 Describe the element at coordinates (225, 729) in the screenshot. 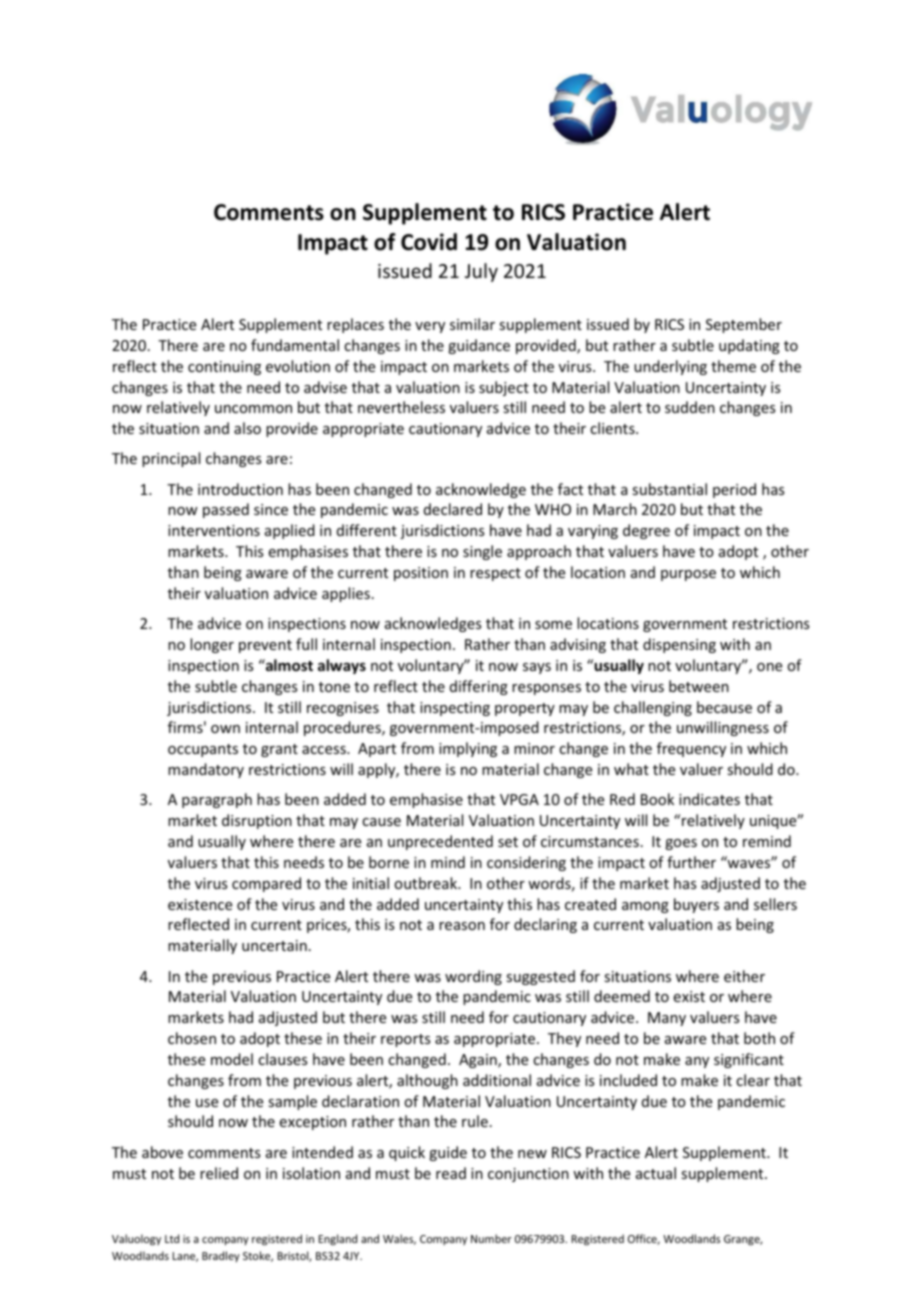

I see `own` at that location.
